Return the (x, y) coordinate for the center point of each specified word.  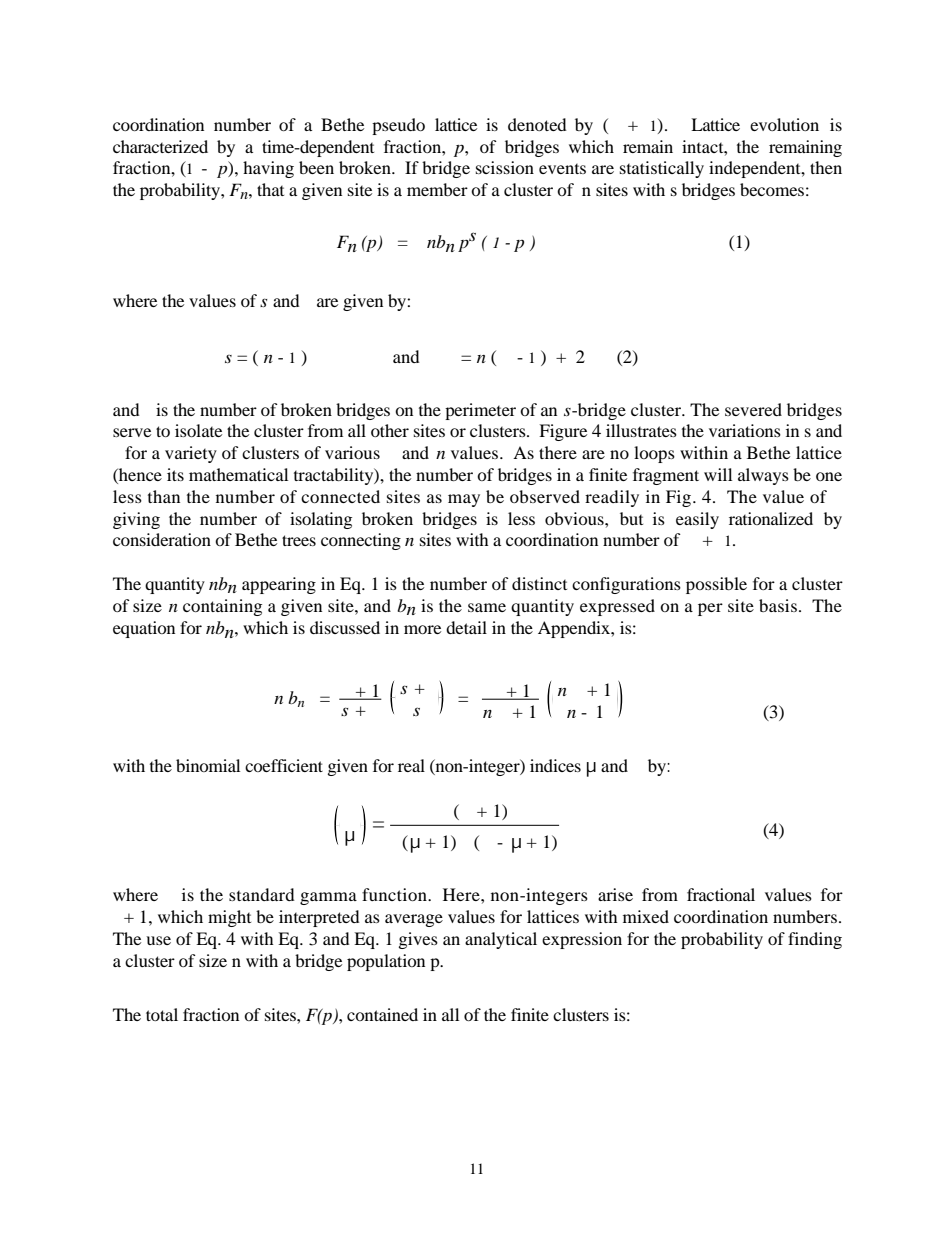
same (487, 607)
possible (716, 585)
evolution (784, 124)
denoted (537, 124)
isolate (198, 430)
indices (555, 765)
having (268, 169)
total (162, 1014)
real (411, 765)
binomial (208, 765)
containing (222, 607)
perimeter (480, 411)
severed (753, 409)
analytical (501, 940)
